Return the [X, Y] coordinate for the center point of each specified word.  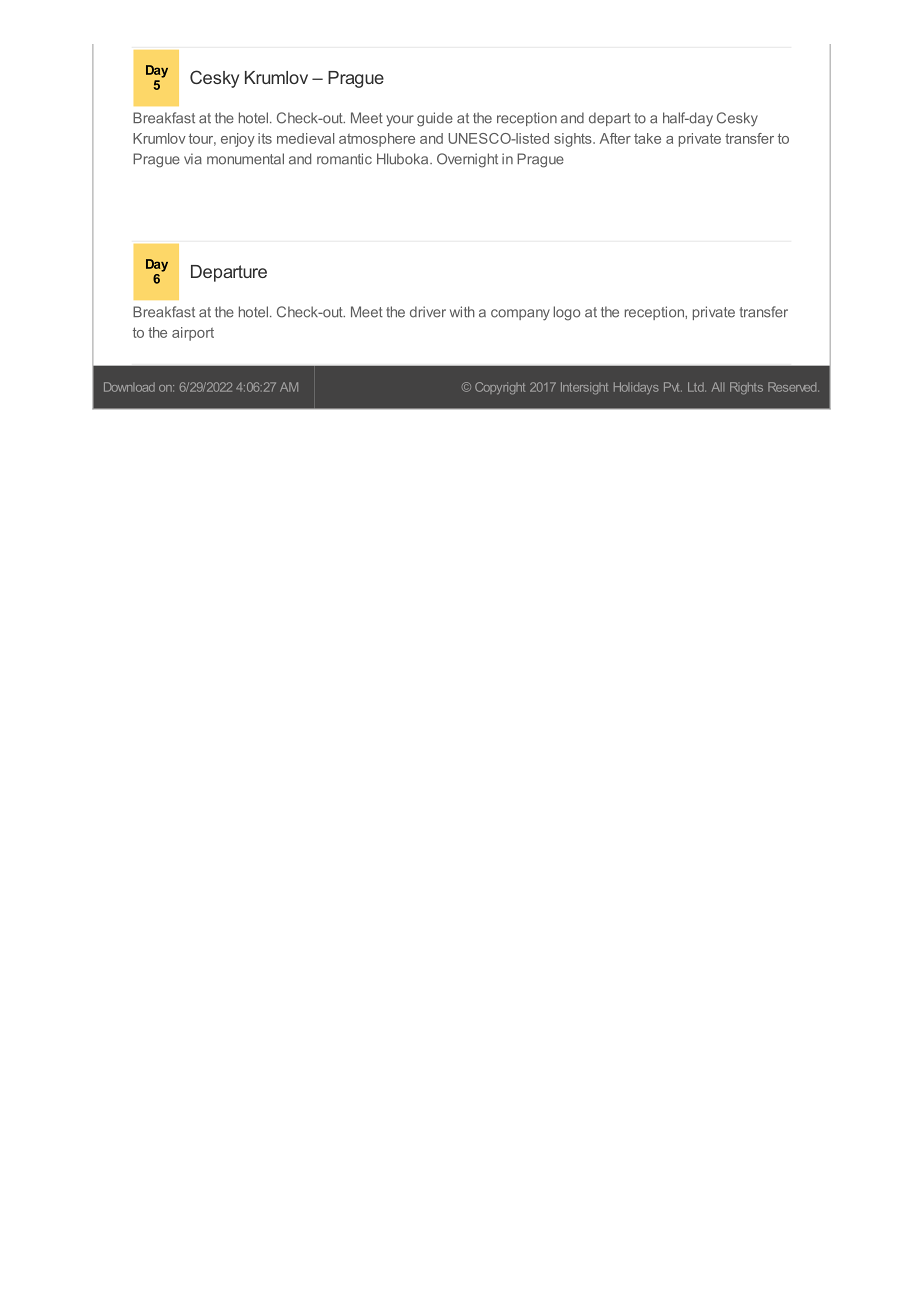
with [462, 312]
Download [129, 387]
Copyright [500, 388]
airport [193, 334]
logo [567, 313]
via [193, 159]
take [647, 138]
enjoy [238, 140]
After [615, 138]
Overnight [467, 160]
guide [435, 119]
